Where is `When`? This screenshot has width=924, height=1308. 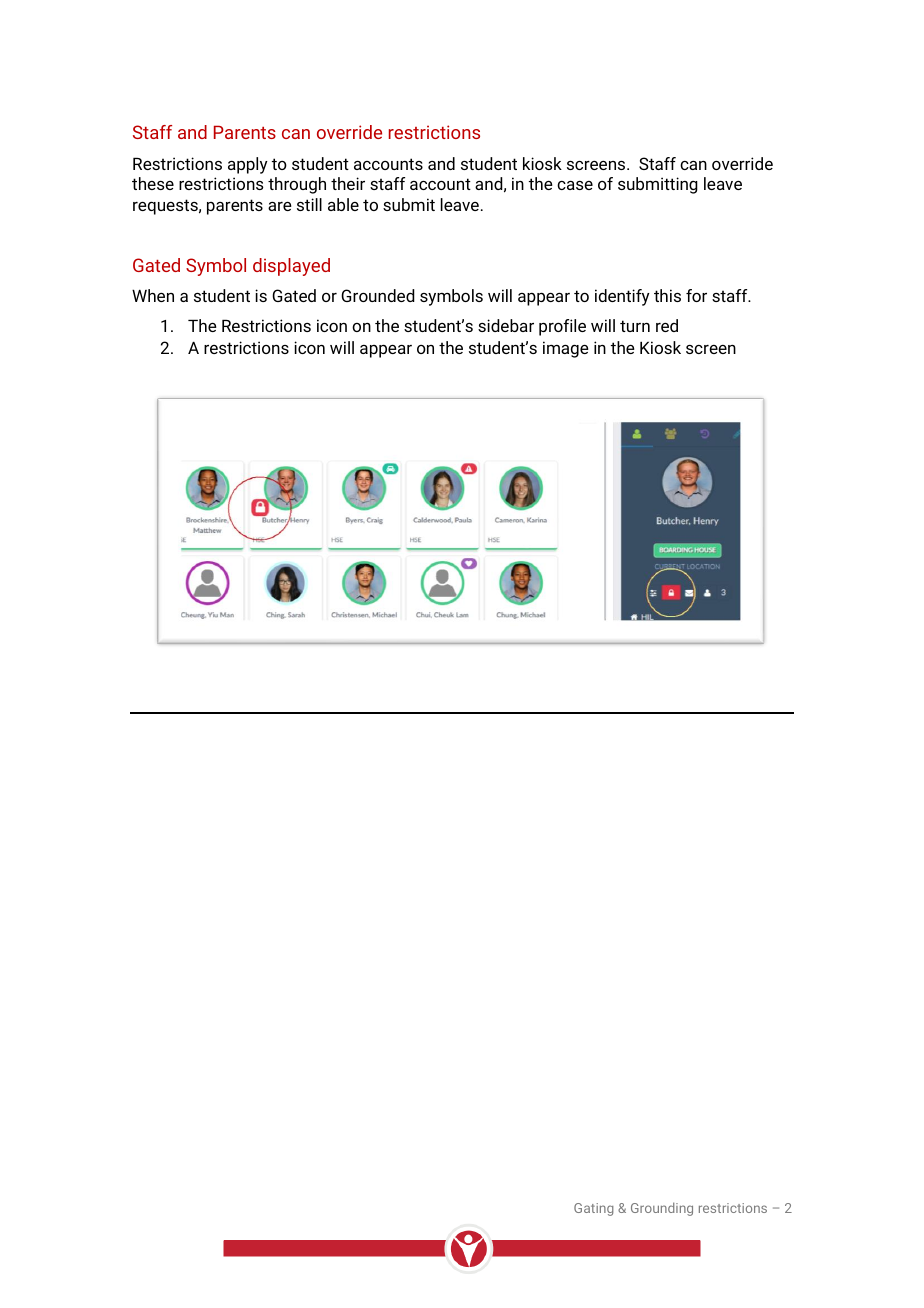
When is located at coordinates (153, 295).
